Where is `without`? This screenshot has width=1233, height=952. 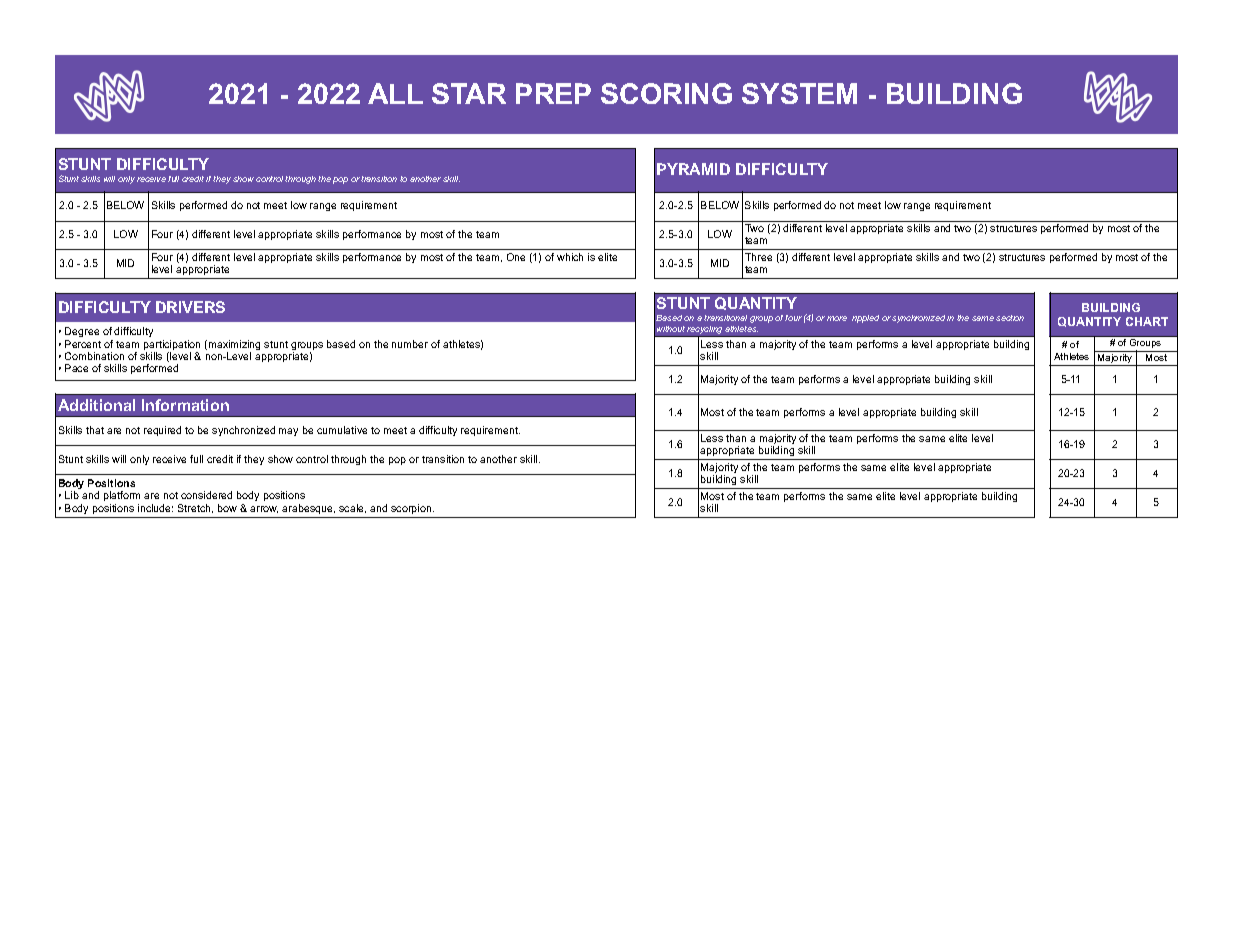 without is located at coordinates (671, 329).
